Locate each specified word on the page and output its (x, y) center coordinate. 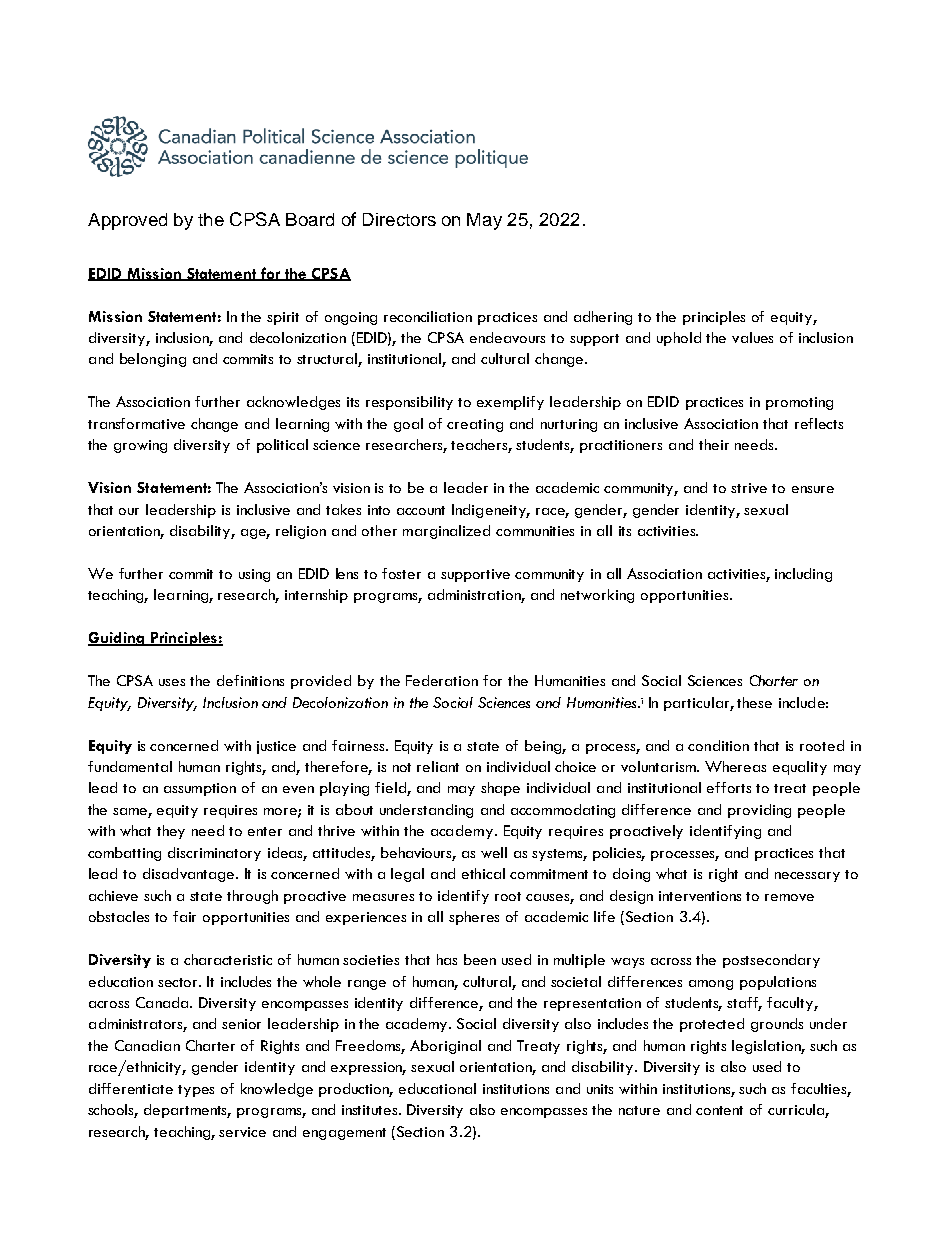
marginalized (446, 532)
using (254, 575)
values (752, 337)
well (494, 852)
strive (749, 488)
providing (759, 811)
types (196, 1091)
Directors (399, 219)
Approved (127, 221)
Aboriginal (445, 1047)
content (719, 1110)
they (171, 832)
